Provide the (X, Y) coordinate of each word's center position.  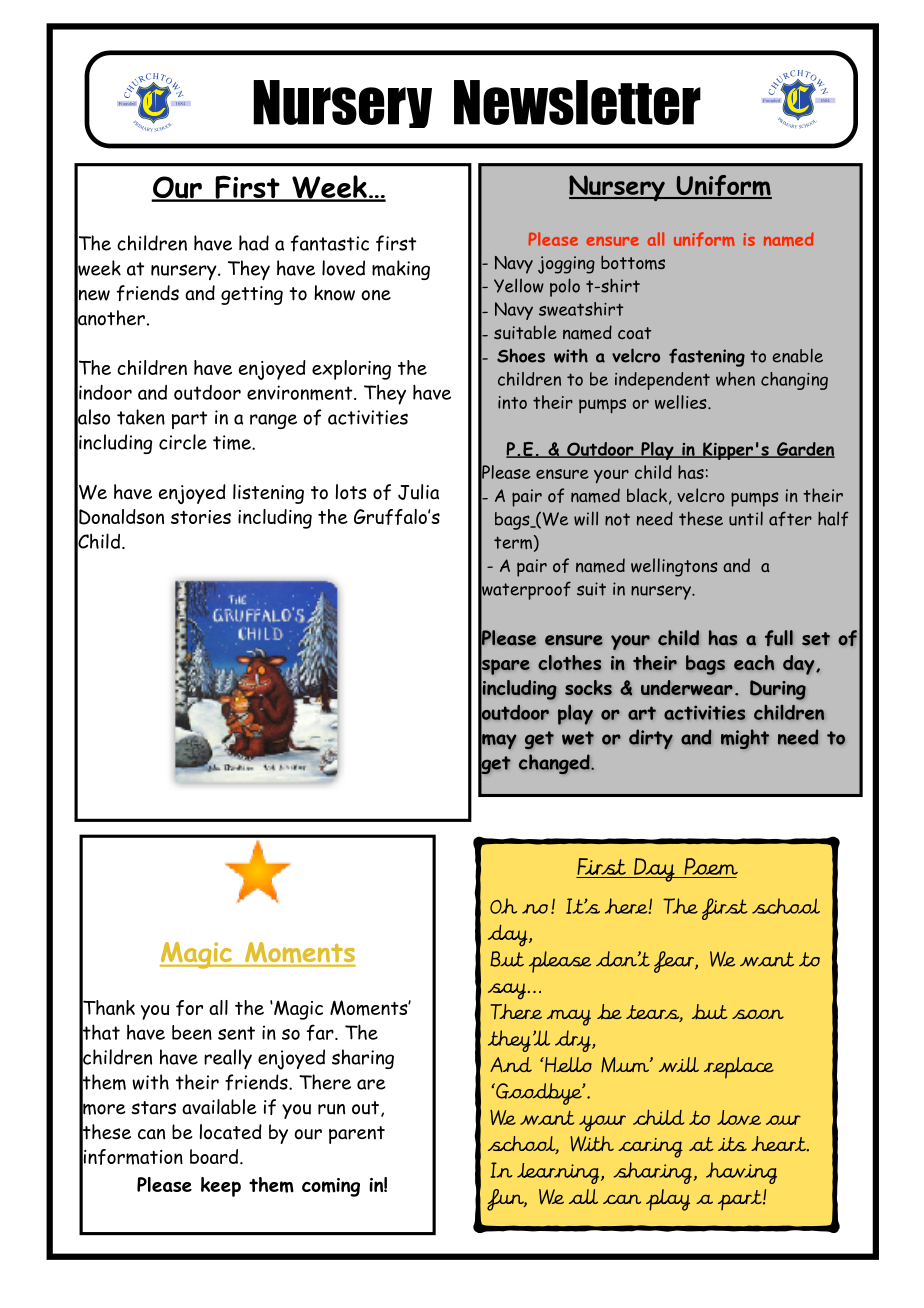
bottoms (633, 262)
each (754, 662)
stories (201, 517)
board (214, 1156)
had (254, 243)
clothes (569, 662)
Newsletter (577, 102)
